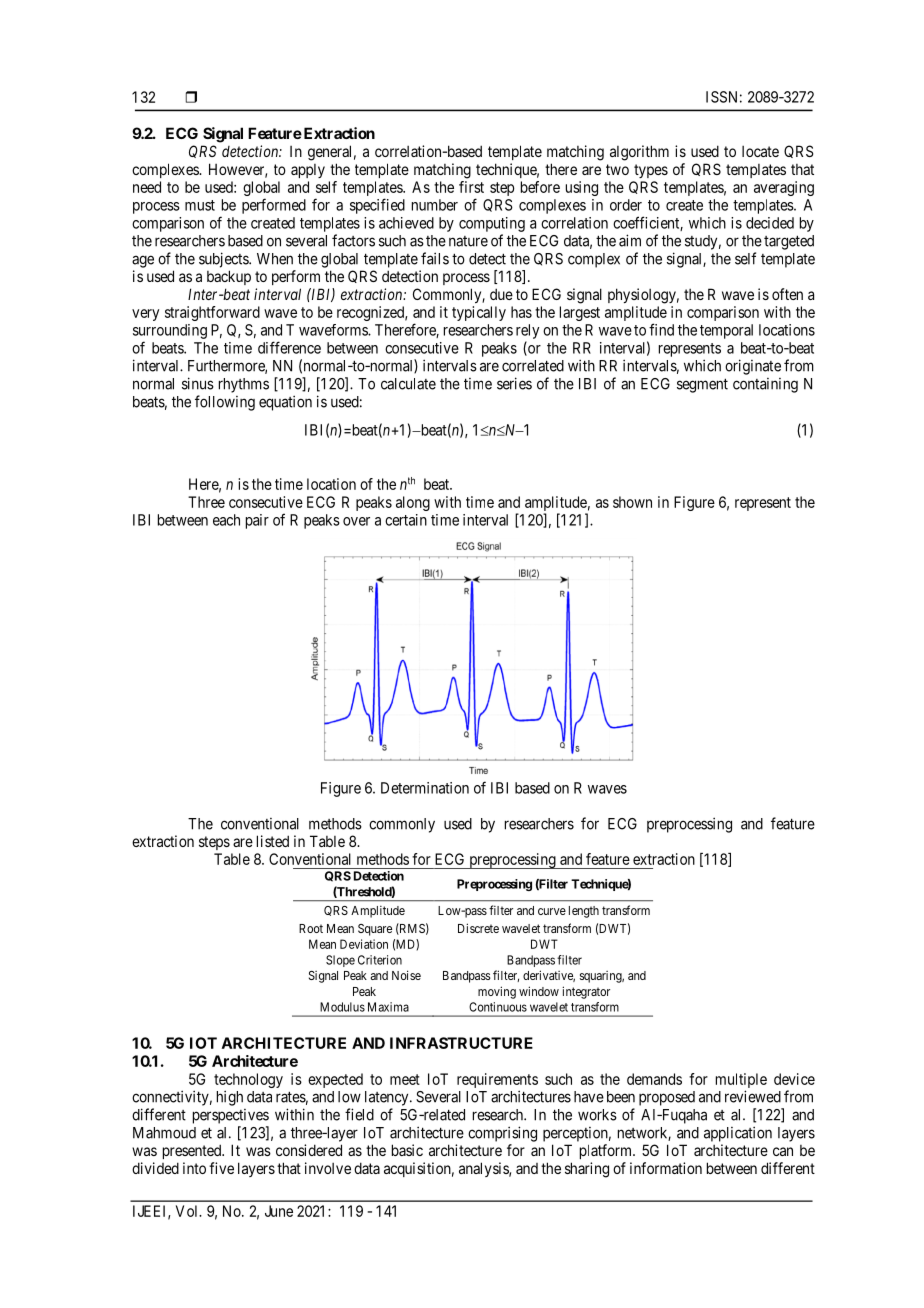 The image size is (924, 1308). I want to click on must, so click(200, 205).
